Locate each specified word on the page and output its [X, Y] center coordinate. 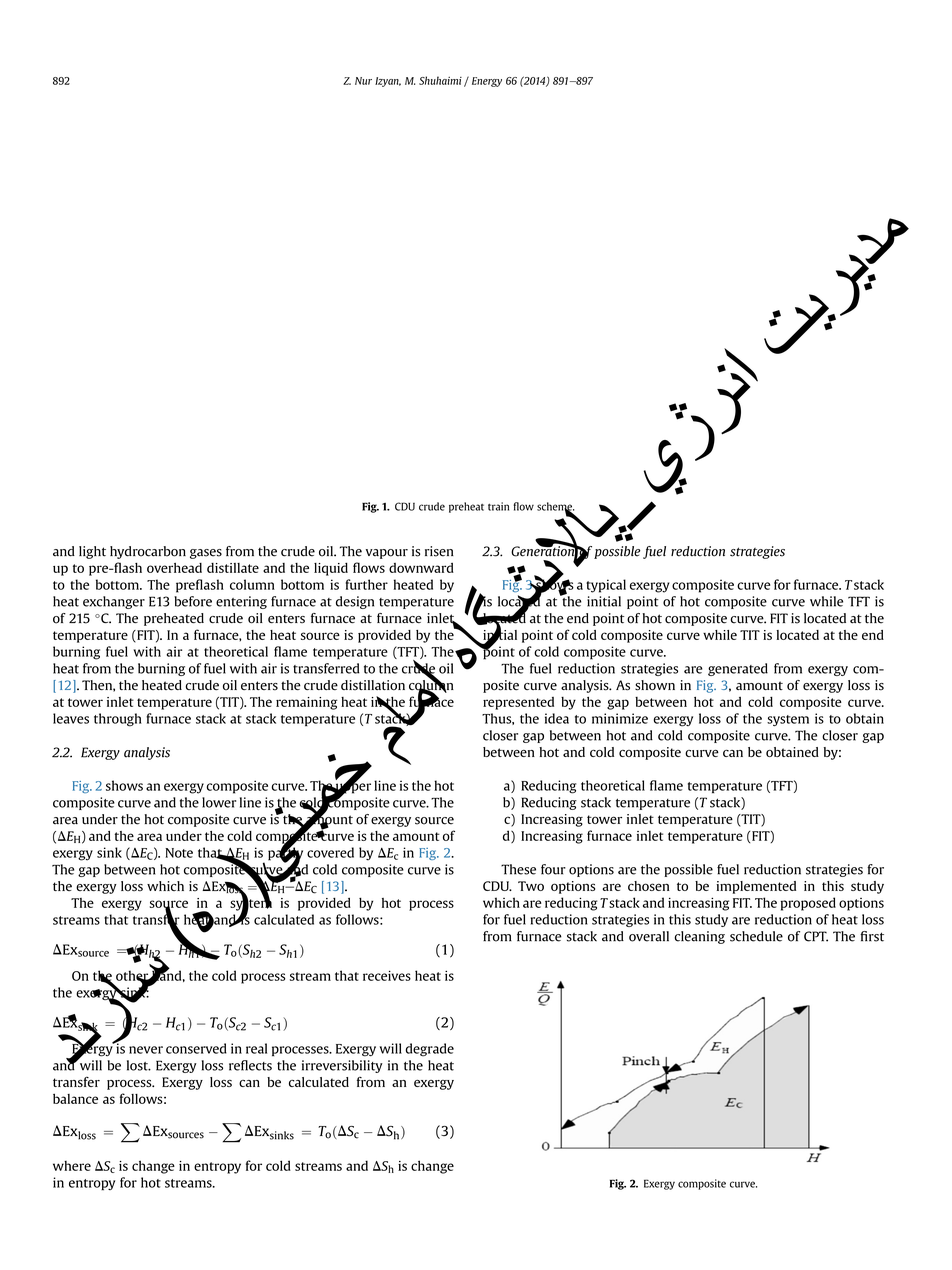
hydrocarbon [148, 552]
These [518, 869]
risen [439, 551]
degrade [429, 1050]
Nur [363, 81]
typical [606, 586]
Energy [487, 82]
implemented [756, 887]
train [498, 506]
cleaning [700, 937]
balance [75, 1098]
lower [219, 802]
